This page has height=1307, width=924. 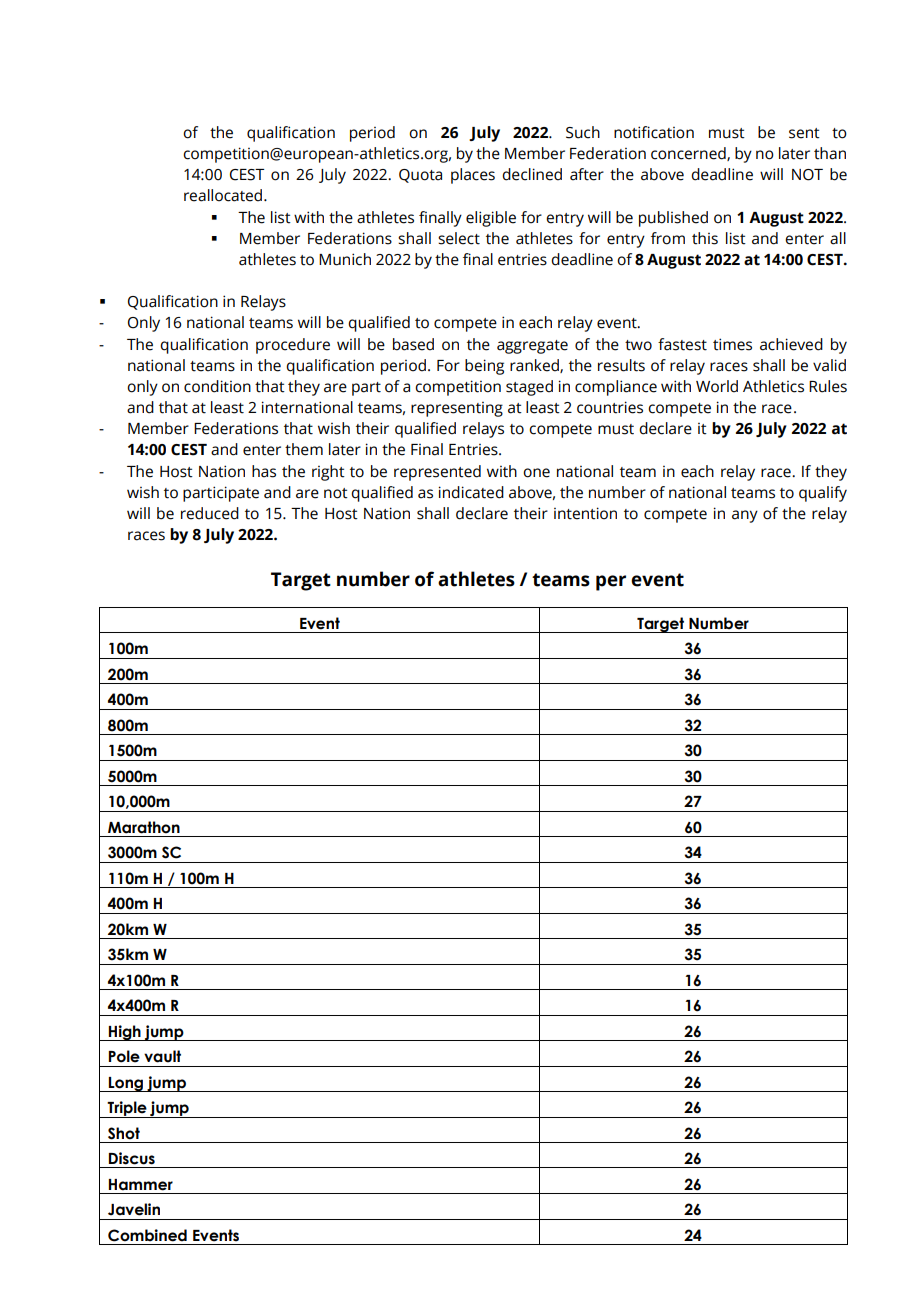 What do you see at coordinates (585, 513) in the page?
I see `intention` at bounding box center [585, 513].
